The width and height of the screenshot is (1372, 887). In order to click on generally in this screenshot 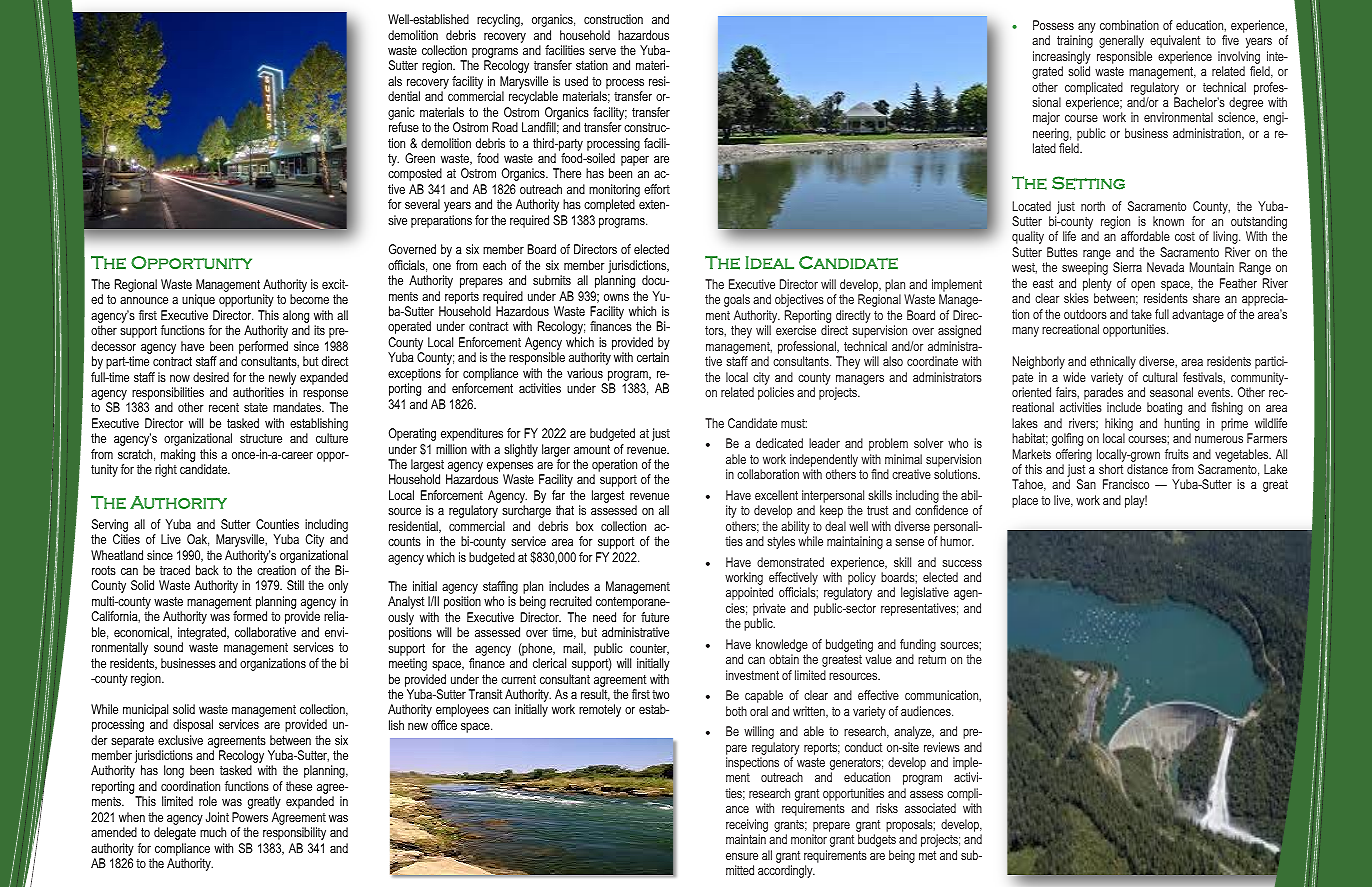, I will do `click(1121, 41)`.
